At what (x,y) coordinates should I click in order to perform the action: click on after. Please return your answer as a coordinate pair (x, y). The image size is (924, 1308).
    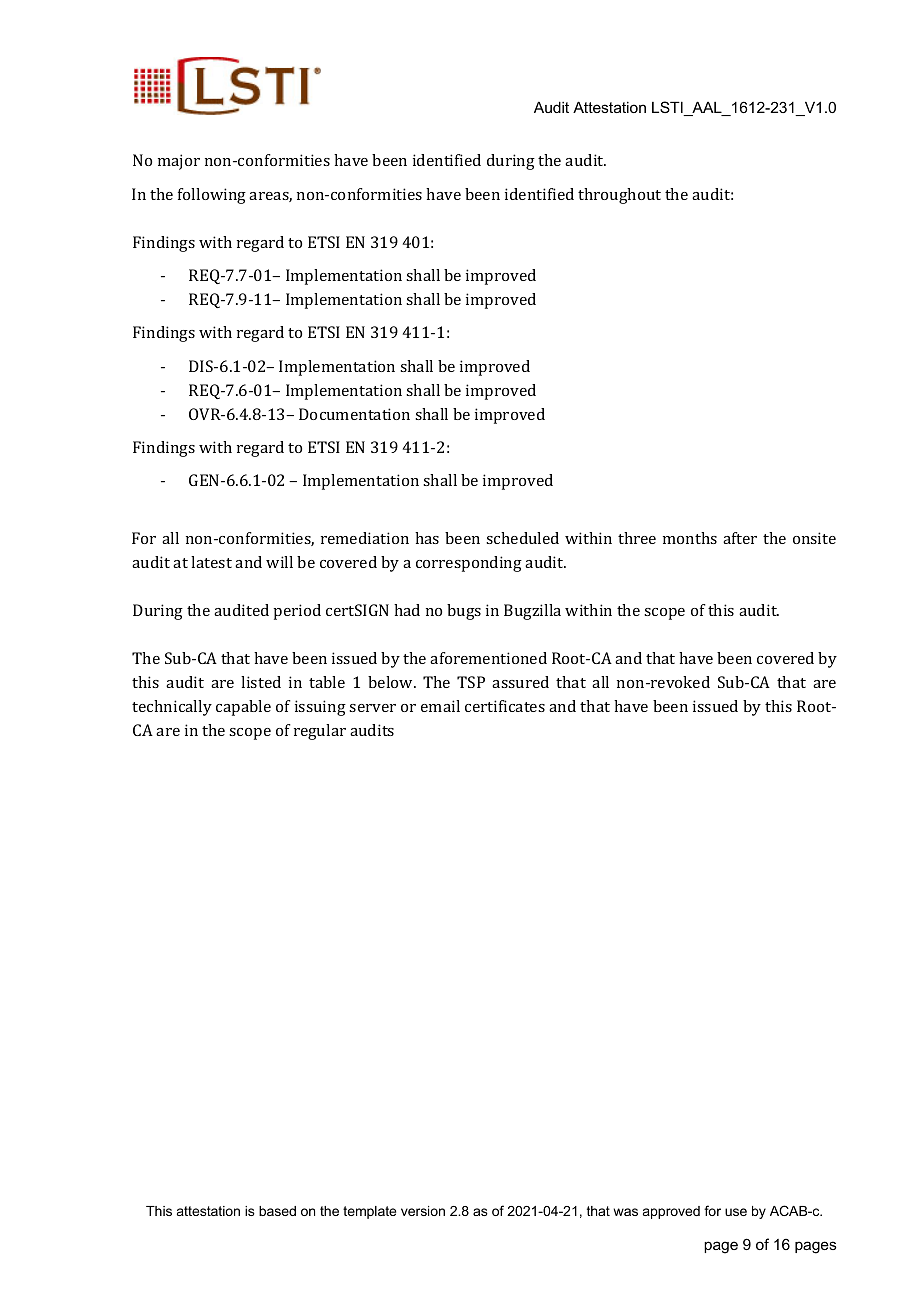
    Looking at the image, I should click on (740, 538).
